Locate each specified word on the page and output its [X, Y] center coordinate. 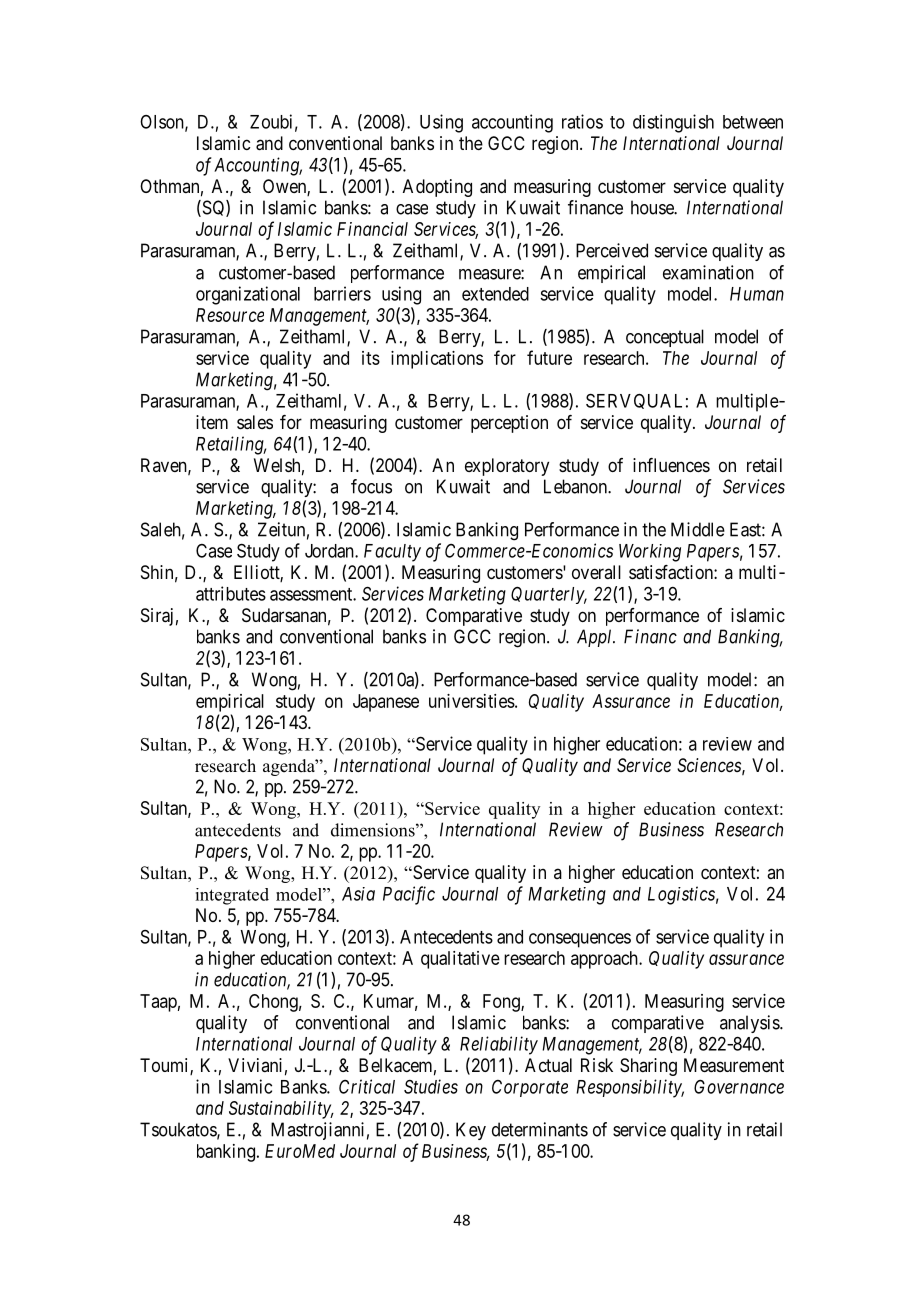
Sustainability [281, 1110]
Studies [431, 1086]
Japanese [386, 703]
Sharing [648, 1067]
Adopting [437, 188]
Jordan [330, 551]
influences [671, 465]
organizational [248, 295]
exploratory [507, 467]
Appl [596, 638]
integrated [232, 896]
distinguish [673, 123]
